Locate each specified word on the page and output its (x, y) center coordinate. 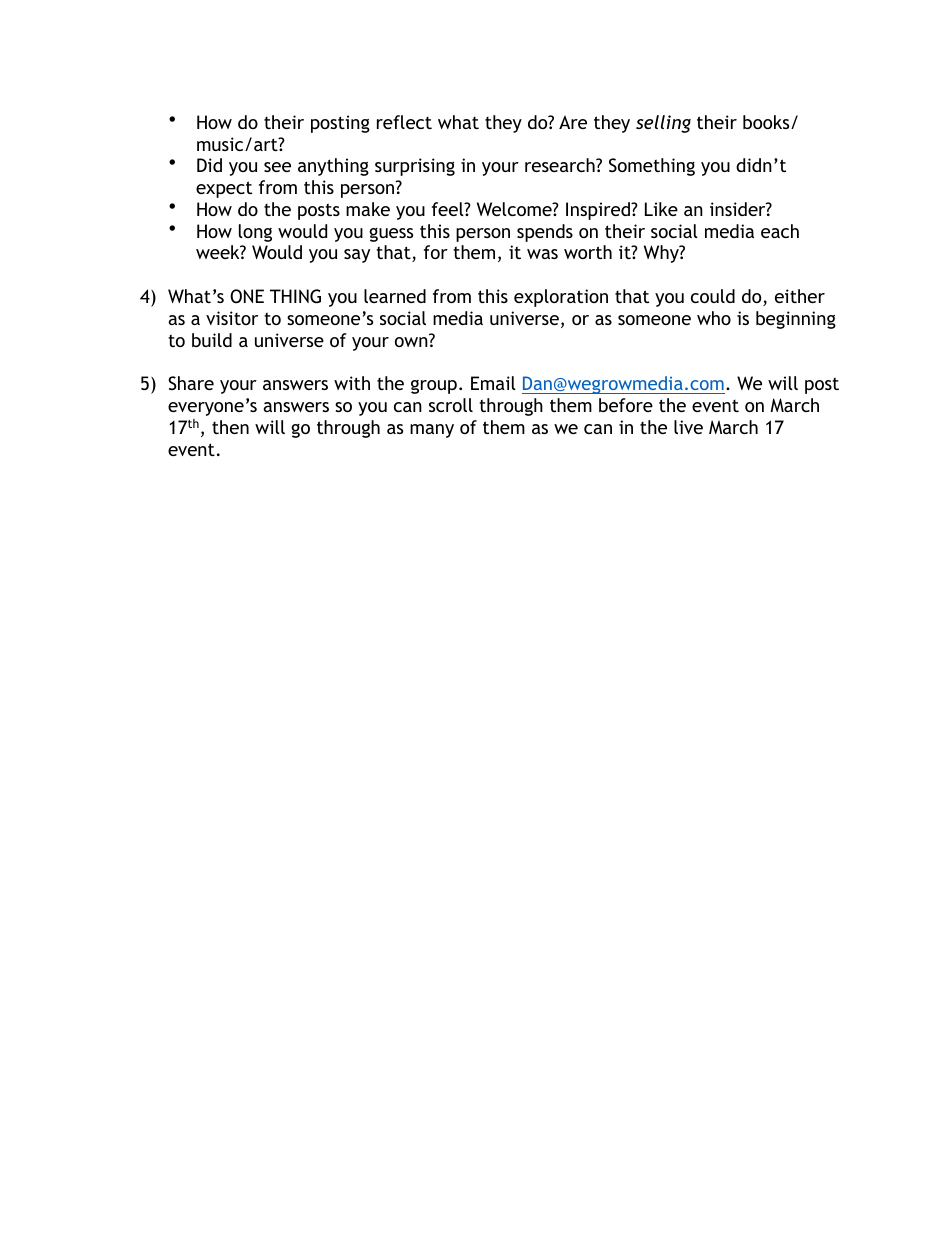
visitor (232, 318)
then (230, 427)
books (767, 122)
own (412, 341)
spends (545, 233)
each (780, 231)
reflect (404, 122)
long (255, 233)
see (277, 167)
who (714, 318)
